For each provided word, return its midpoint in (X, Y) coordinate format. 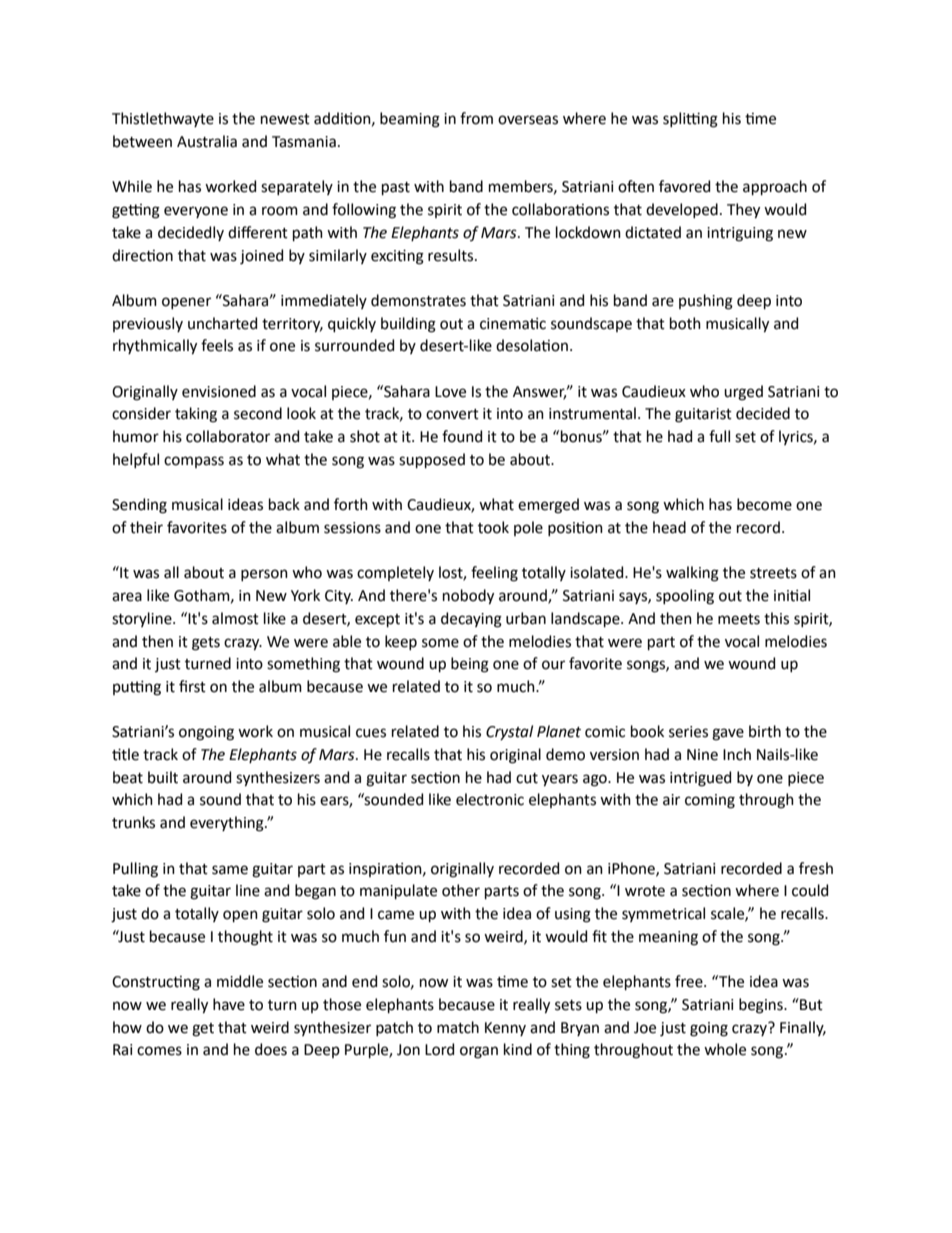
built (163, 777)
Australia (207, 141)
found (462, 436)
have (229, 1004)
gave (728, 734)
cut (527, 778)
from (476, 118)
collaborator (228, 436)
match (458, 1027)
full (719, 436)
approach (775, 187)
